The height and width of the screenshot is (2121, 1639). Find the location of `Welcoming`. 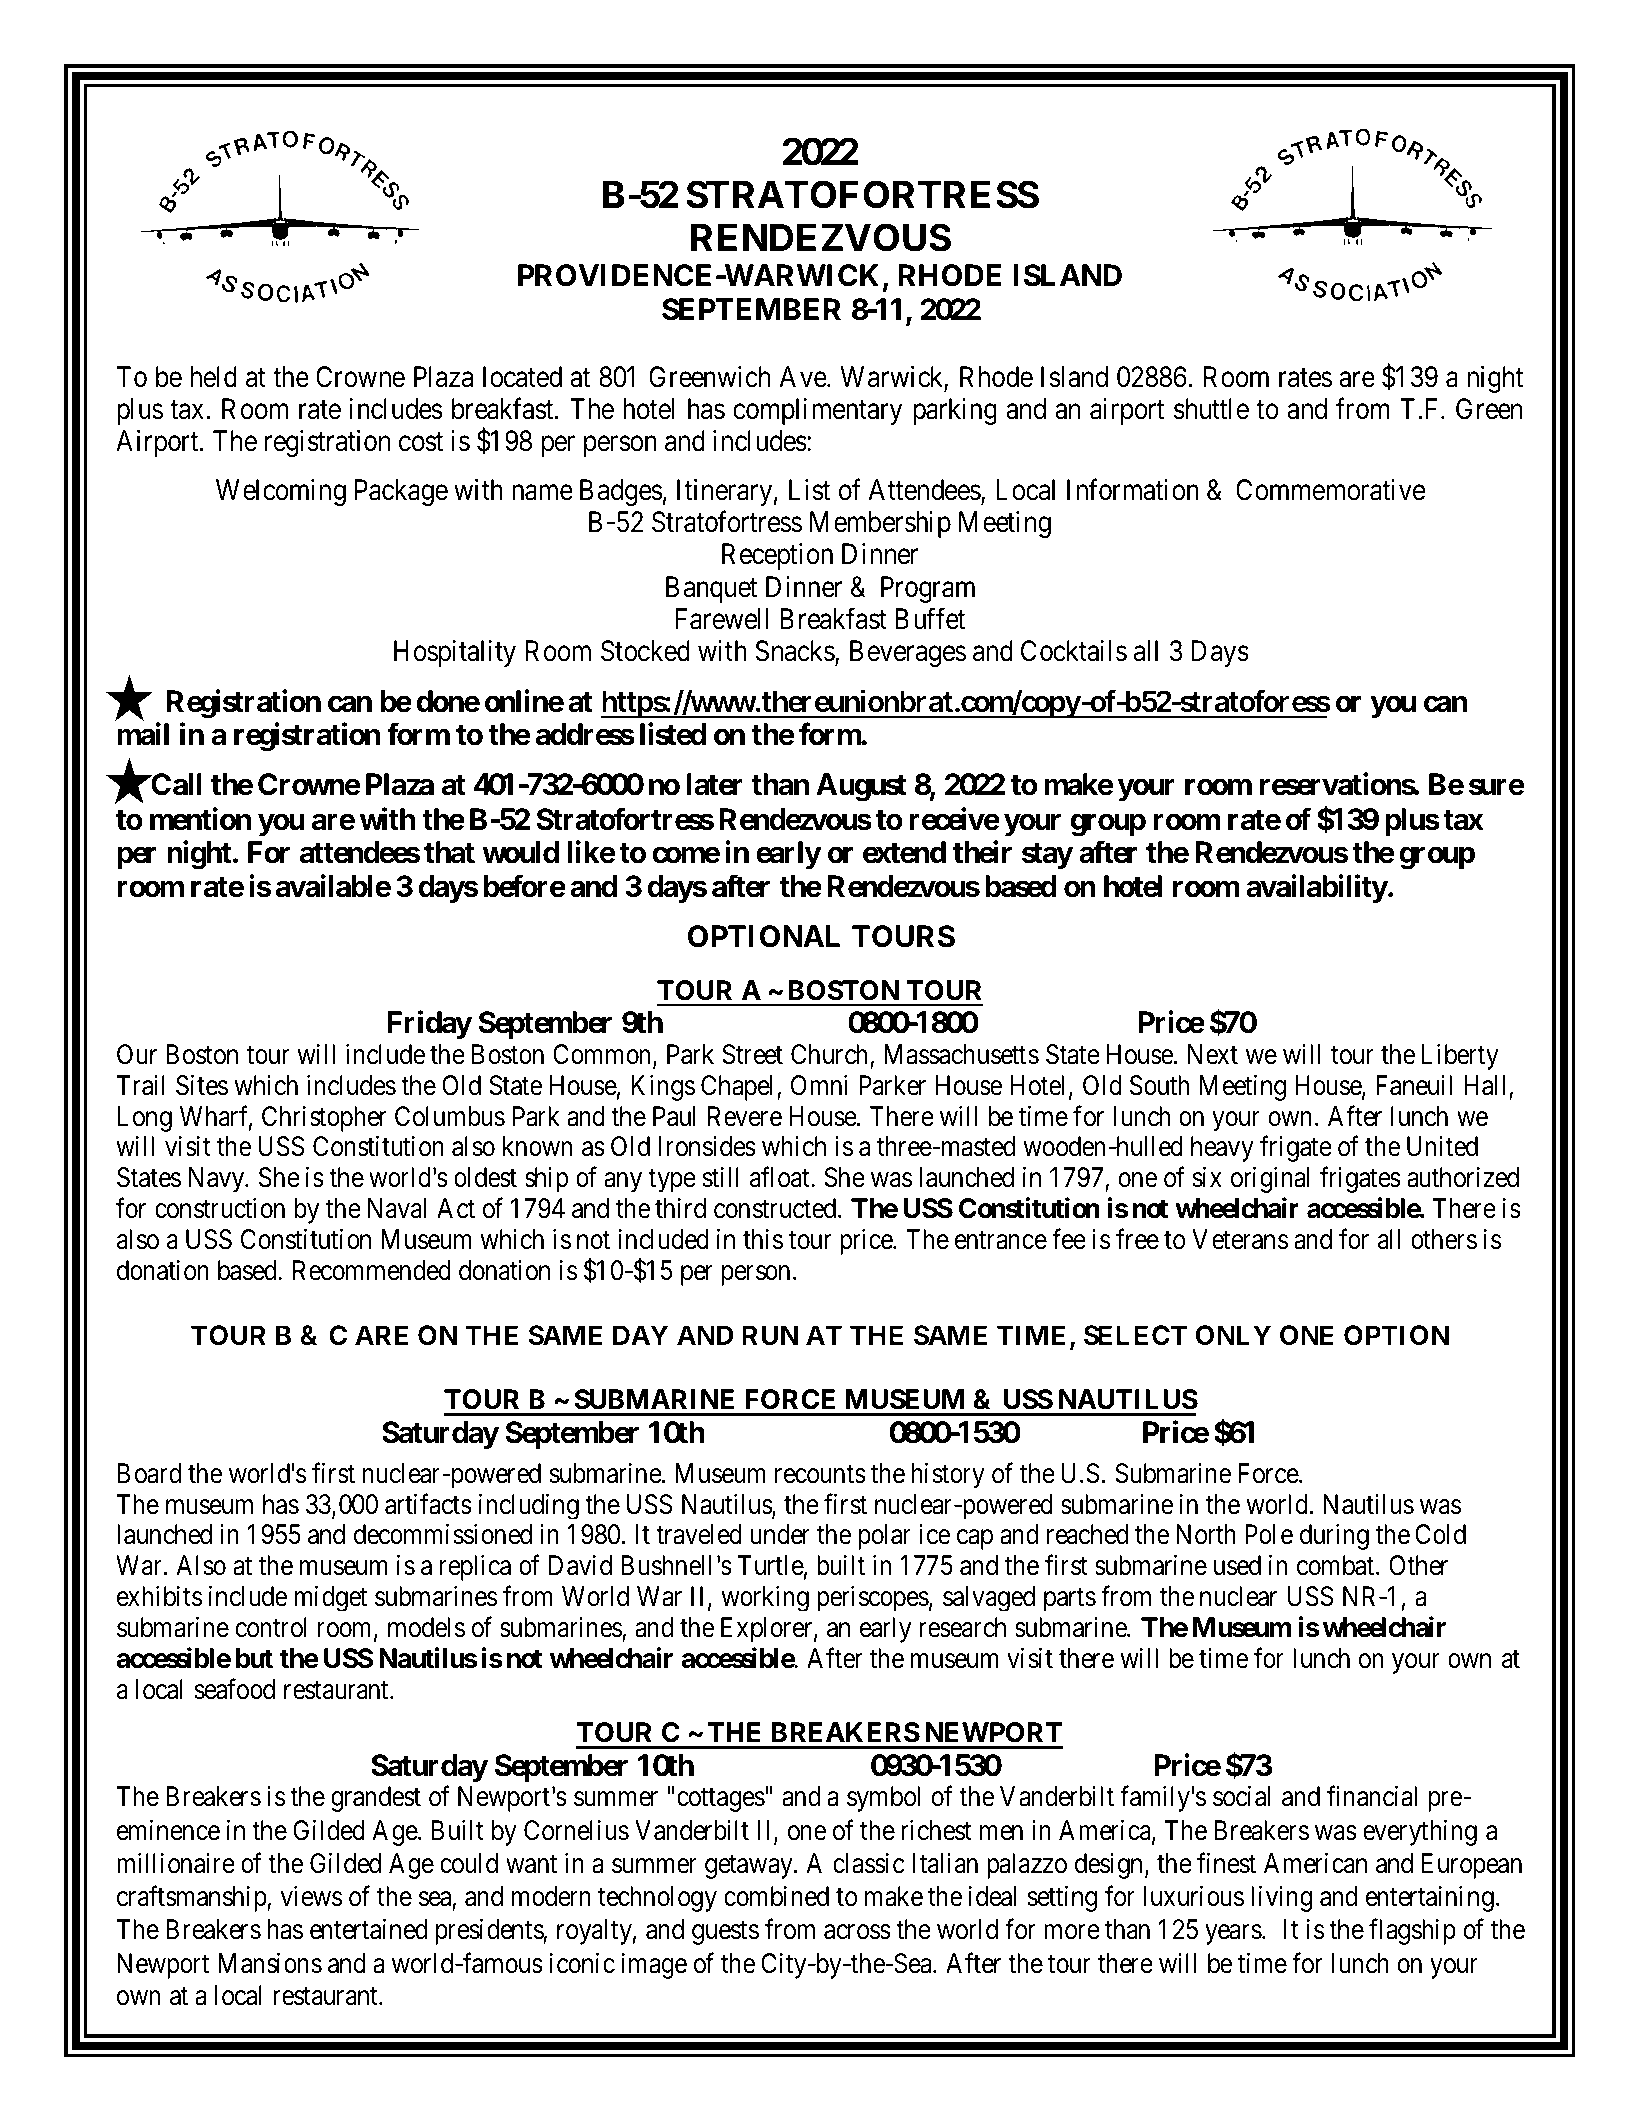

Welcoming is located at coordinates (281, 492).
